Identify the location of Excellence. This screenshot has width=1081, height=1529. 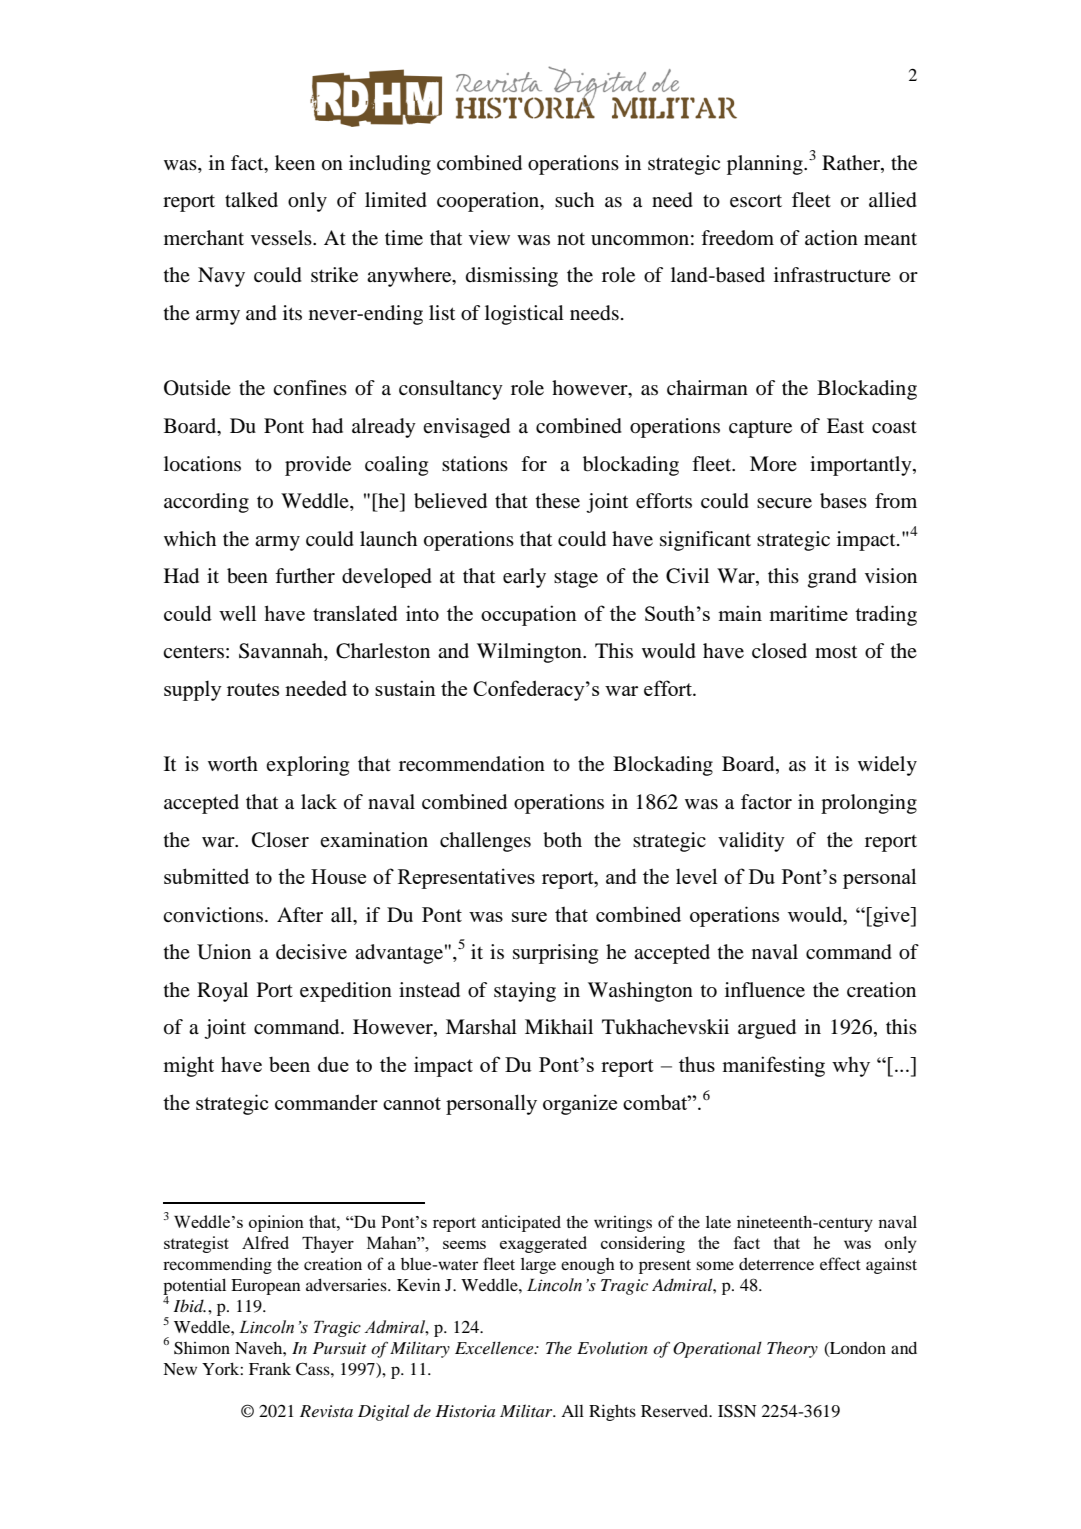
(495, 1347).
